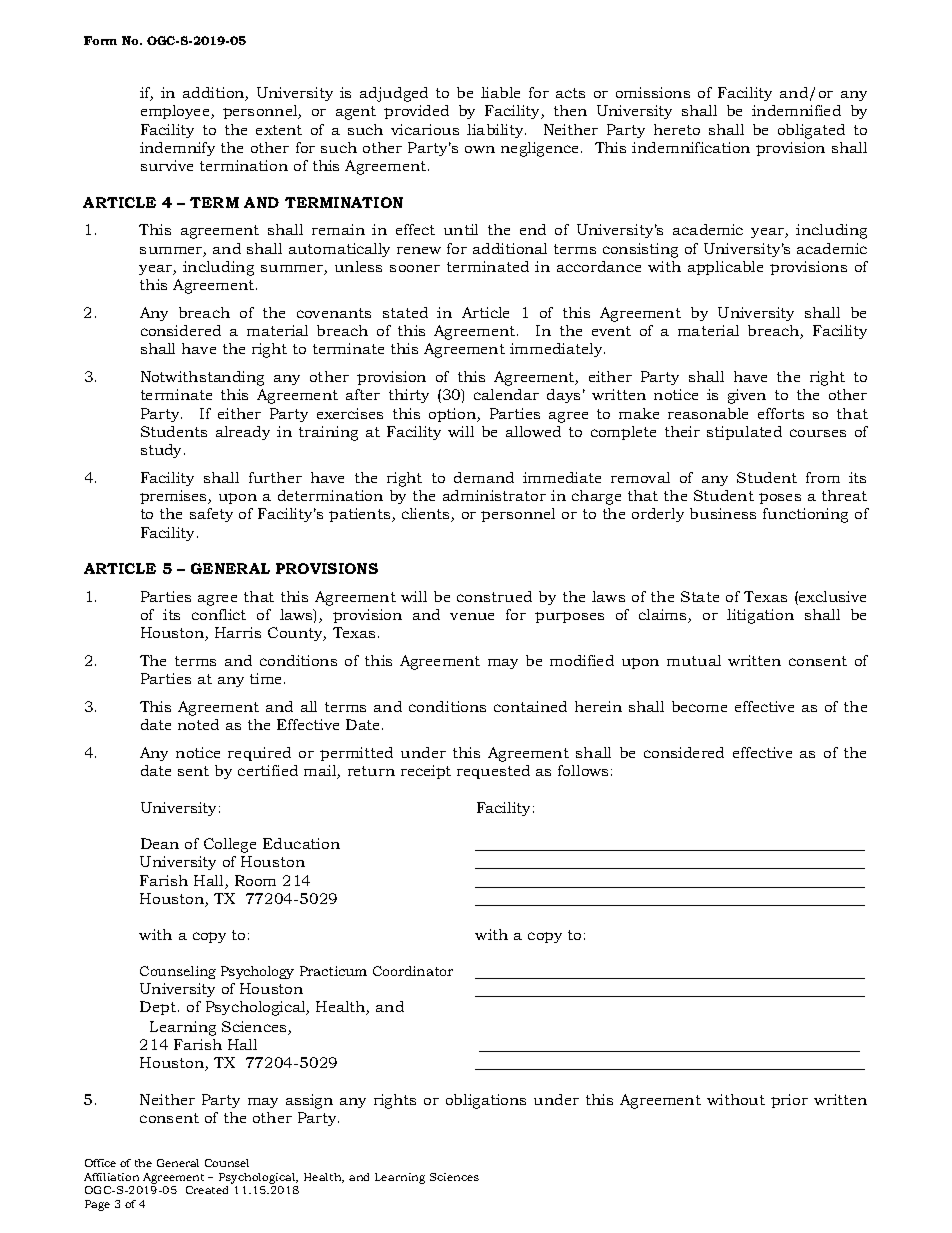  I want to click on indemnified, so click(796, 110).
